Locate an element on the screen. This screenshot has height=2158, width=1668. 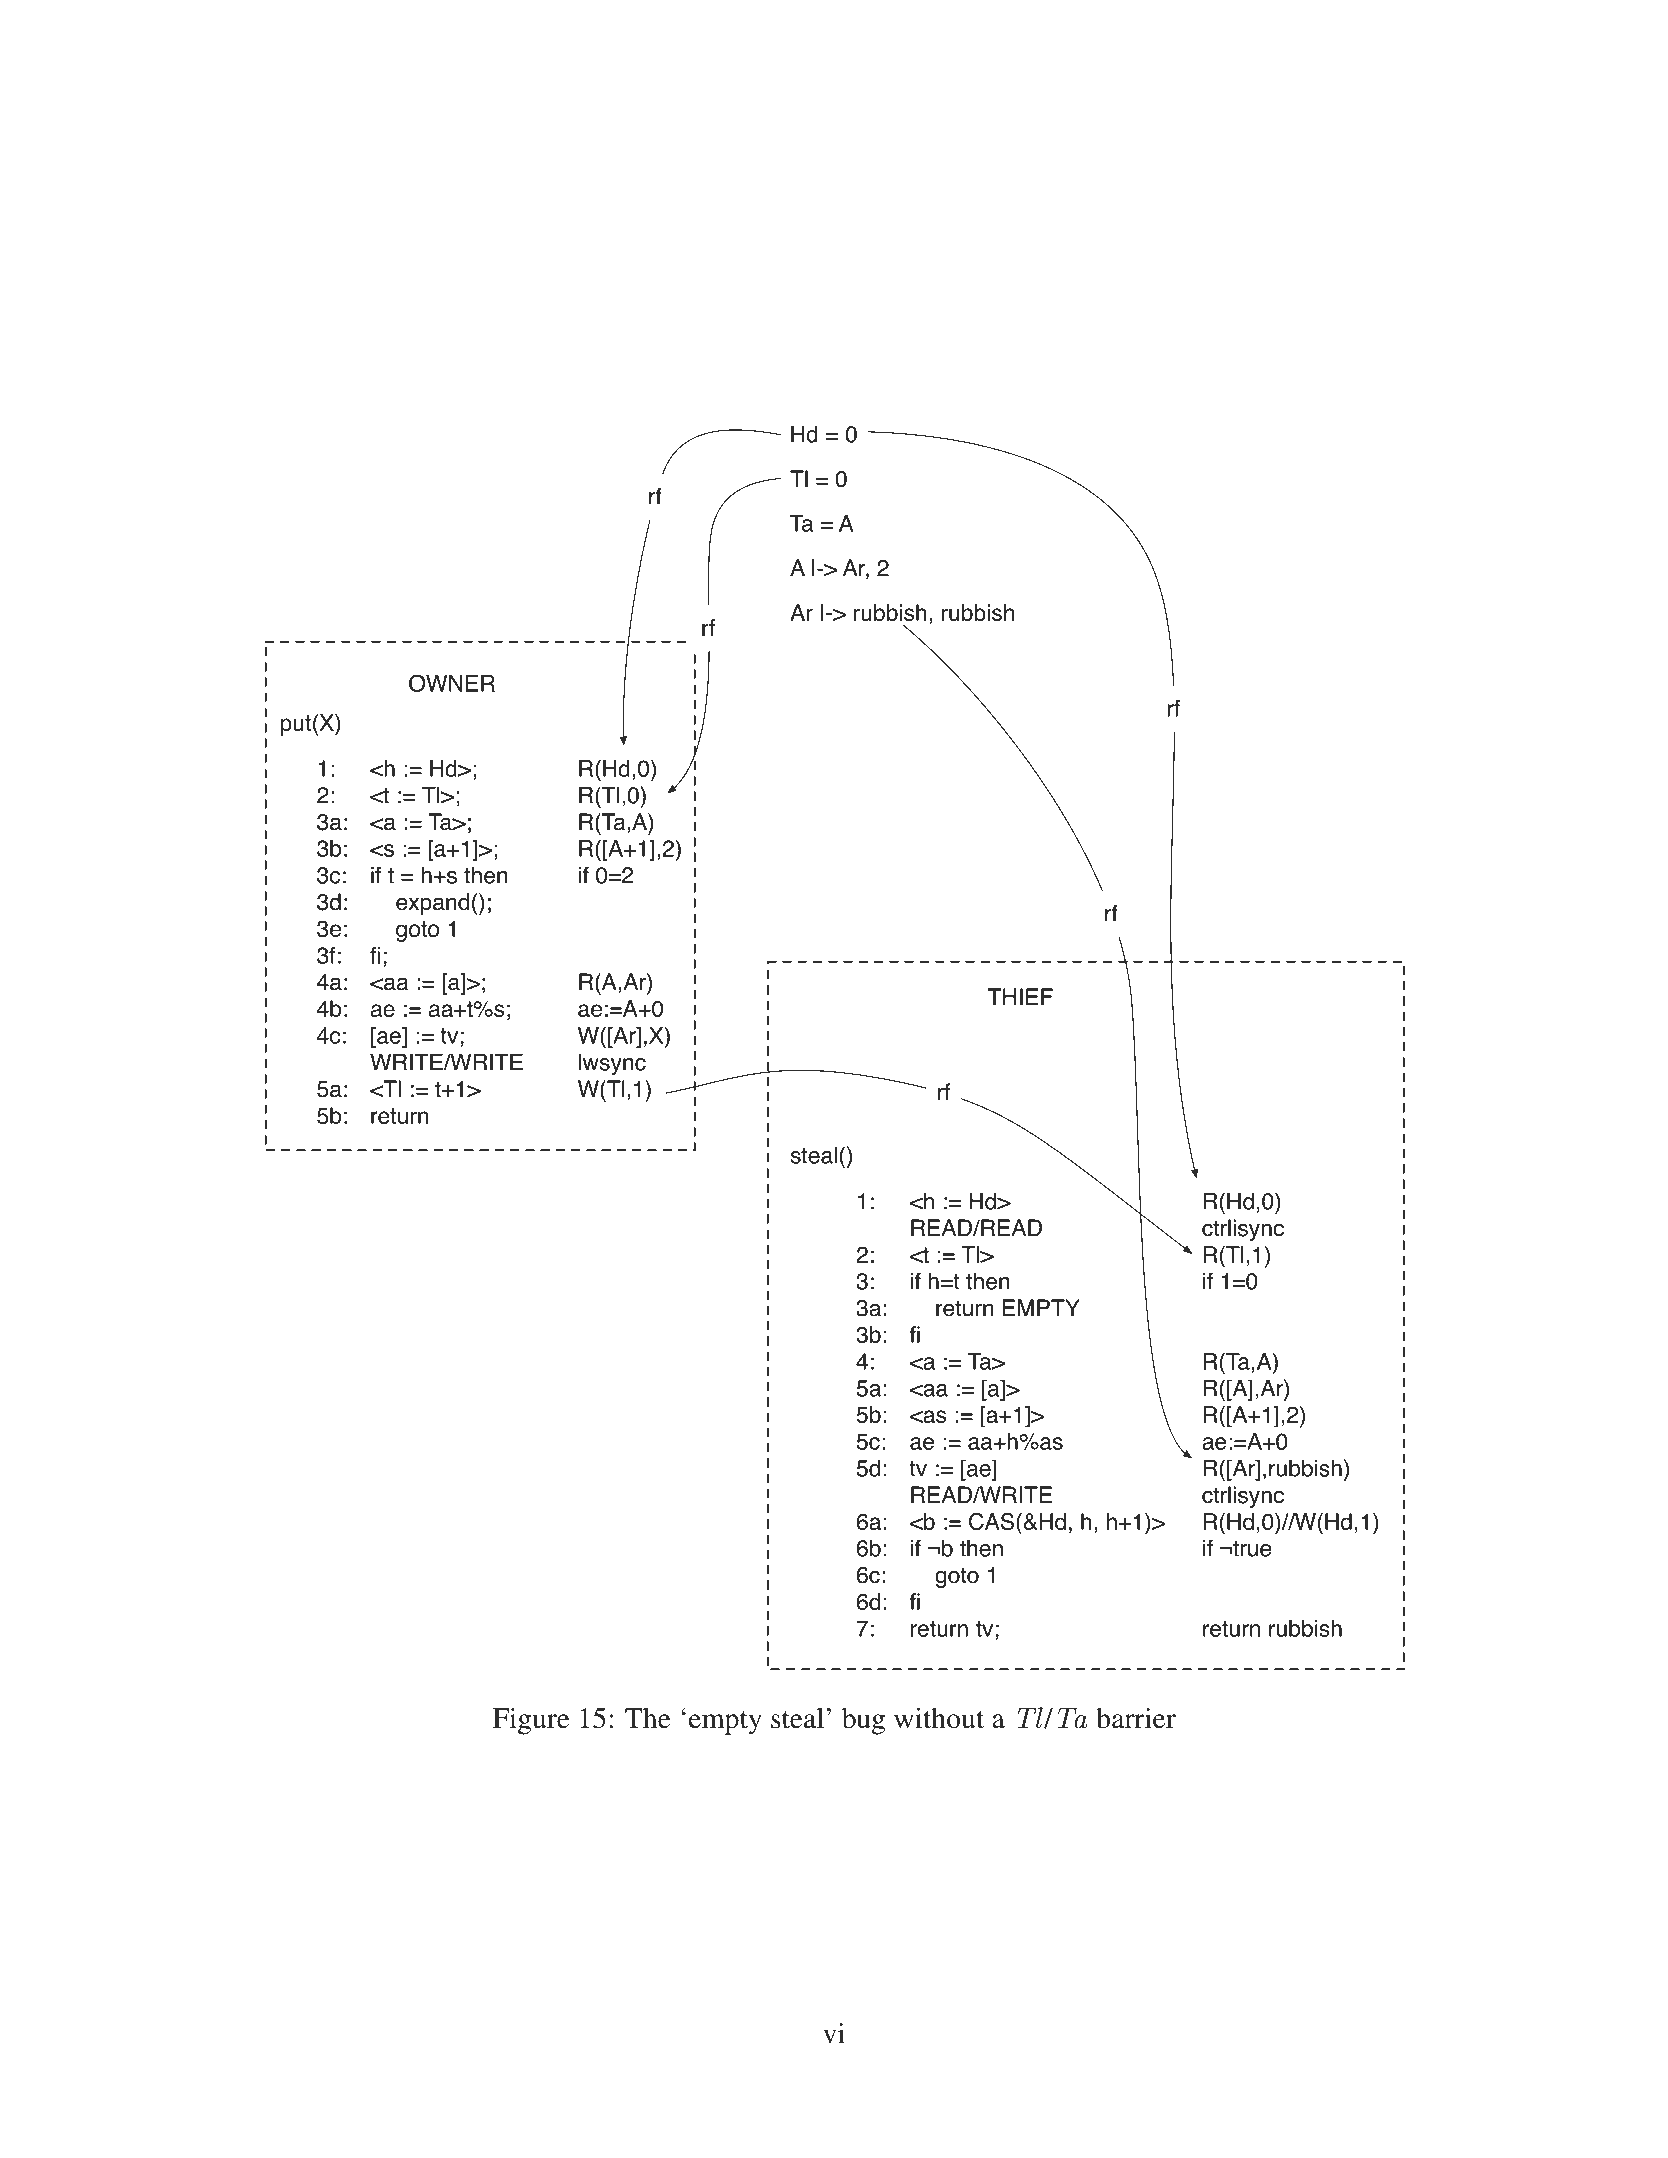
without is located at coordinates (939, 1718).
